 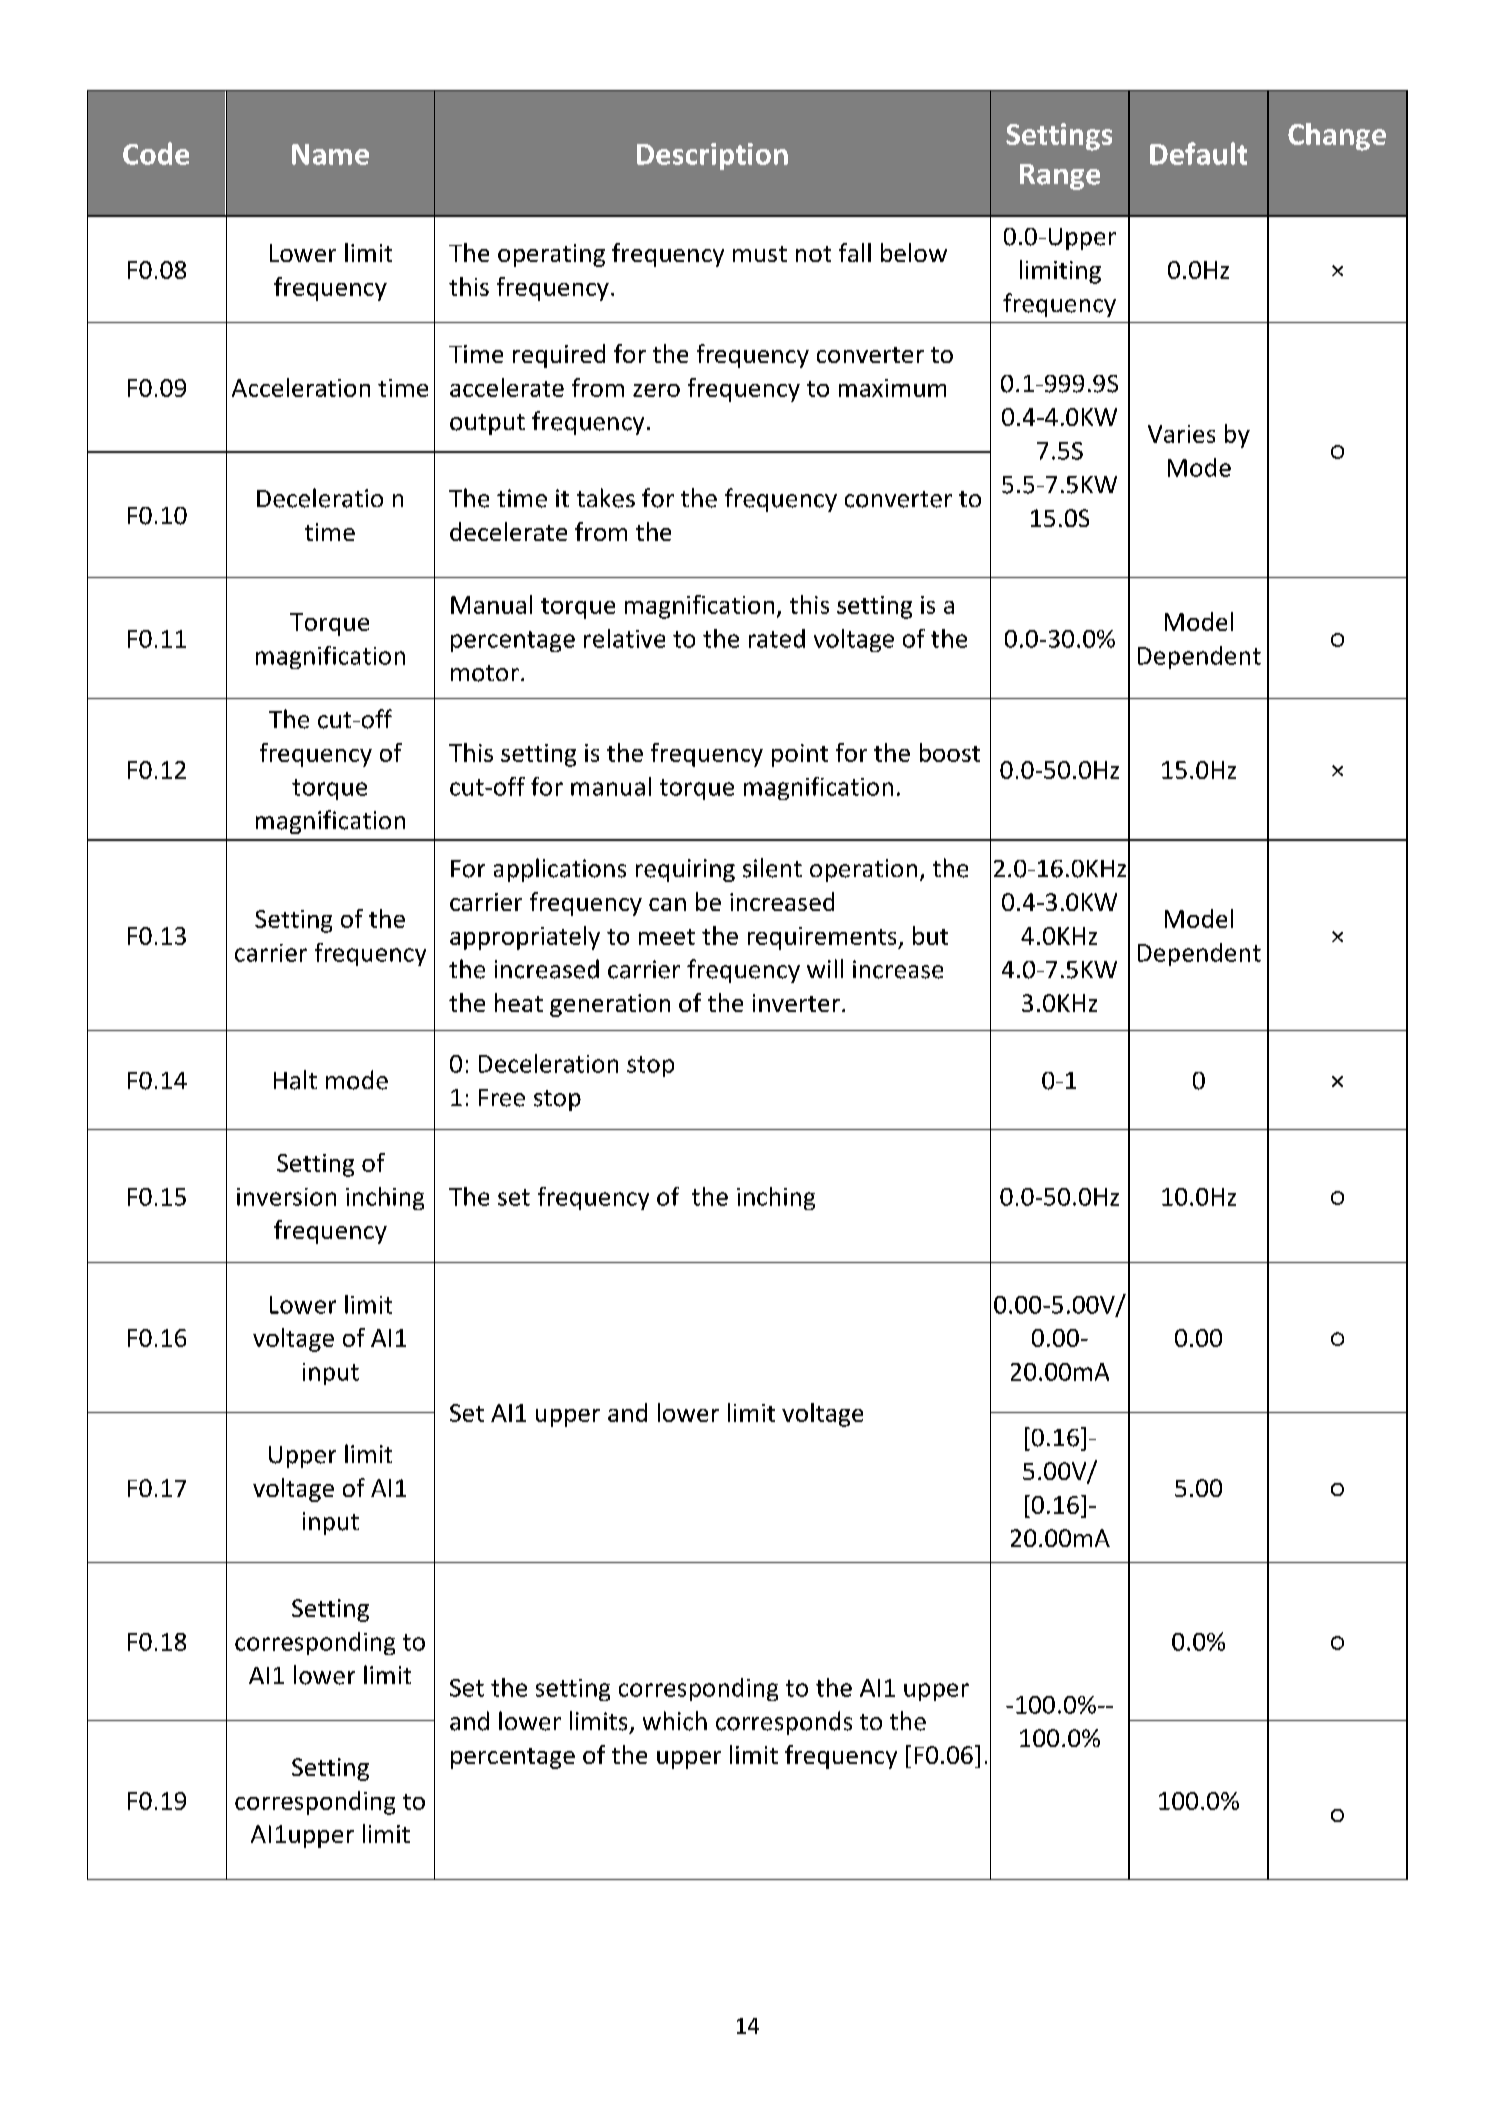 I want to click on requirements, so click(x=823, y=938).
